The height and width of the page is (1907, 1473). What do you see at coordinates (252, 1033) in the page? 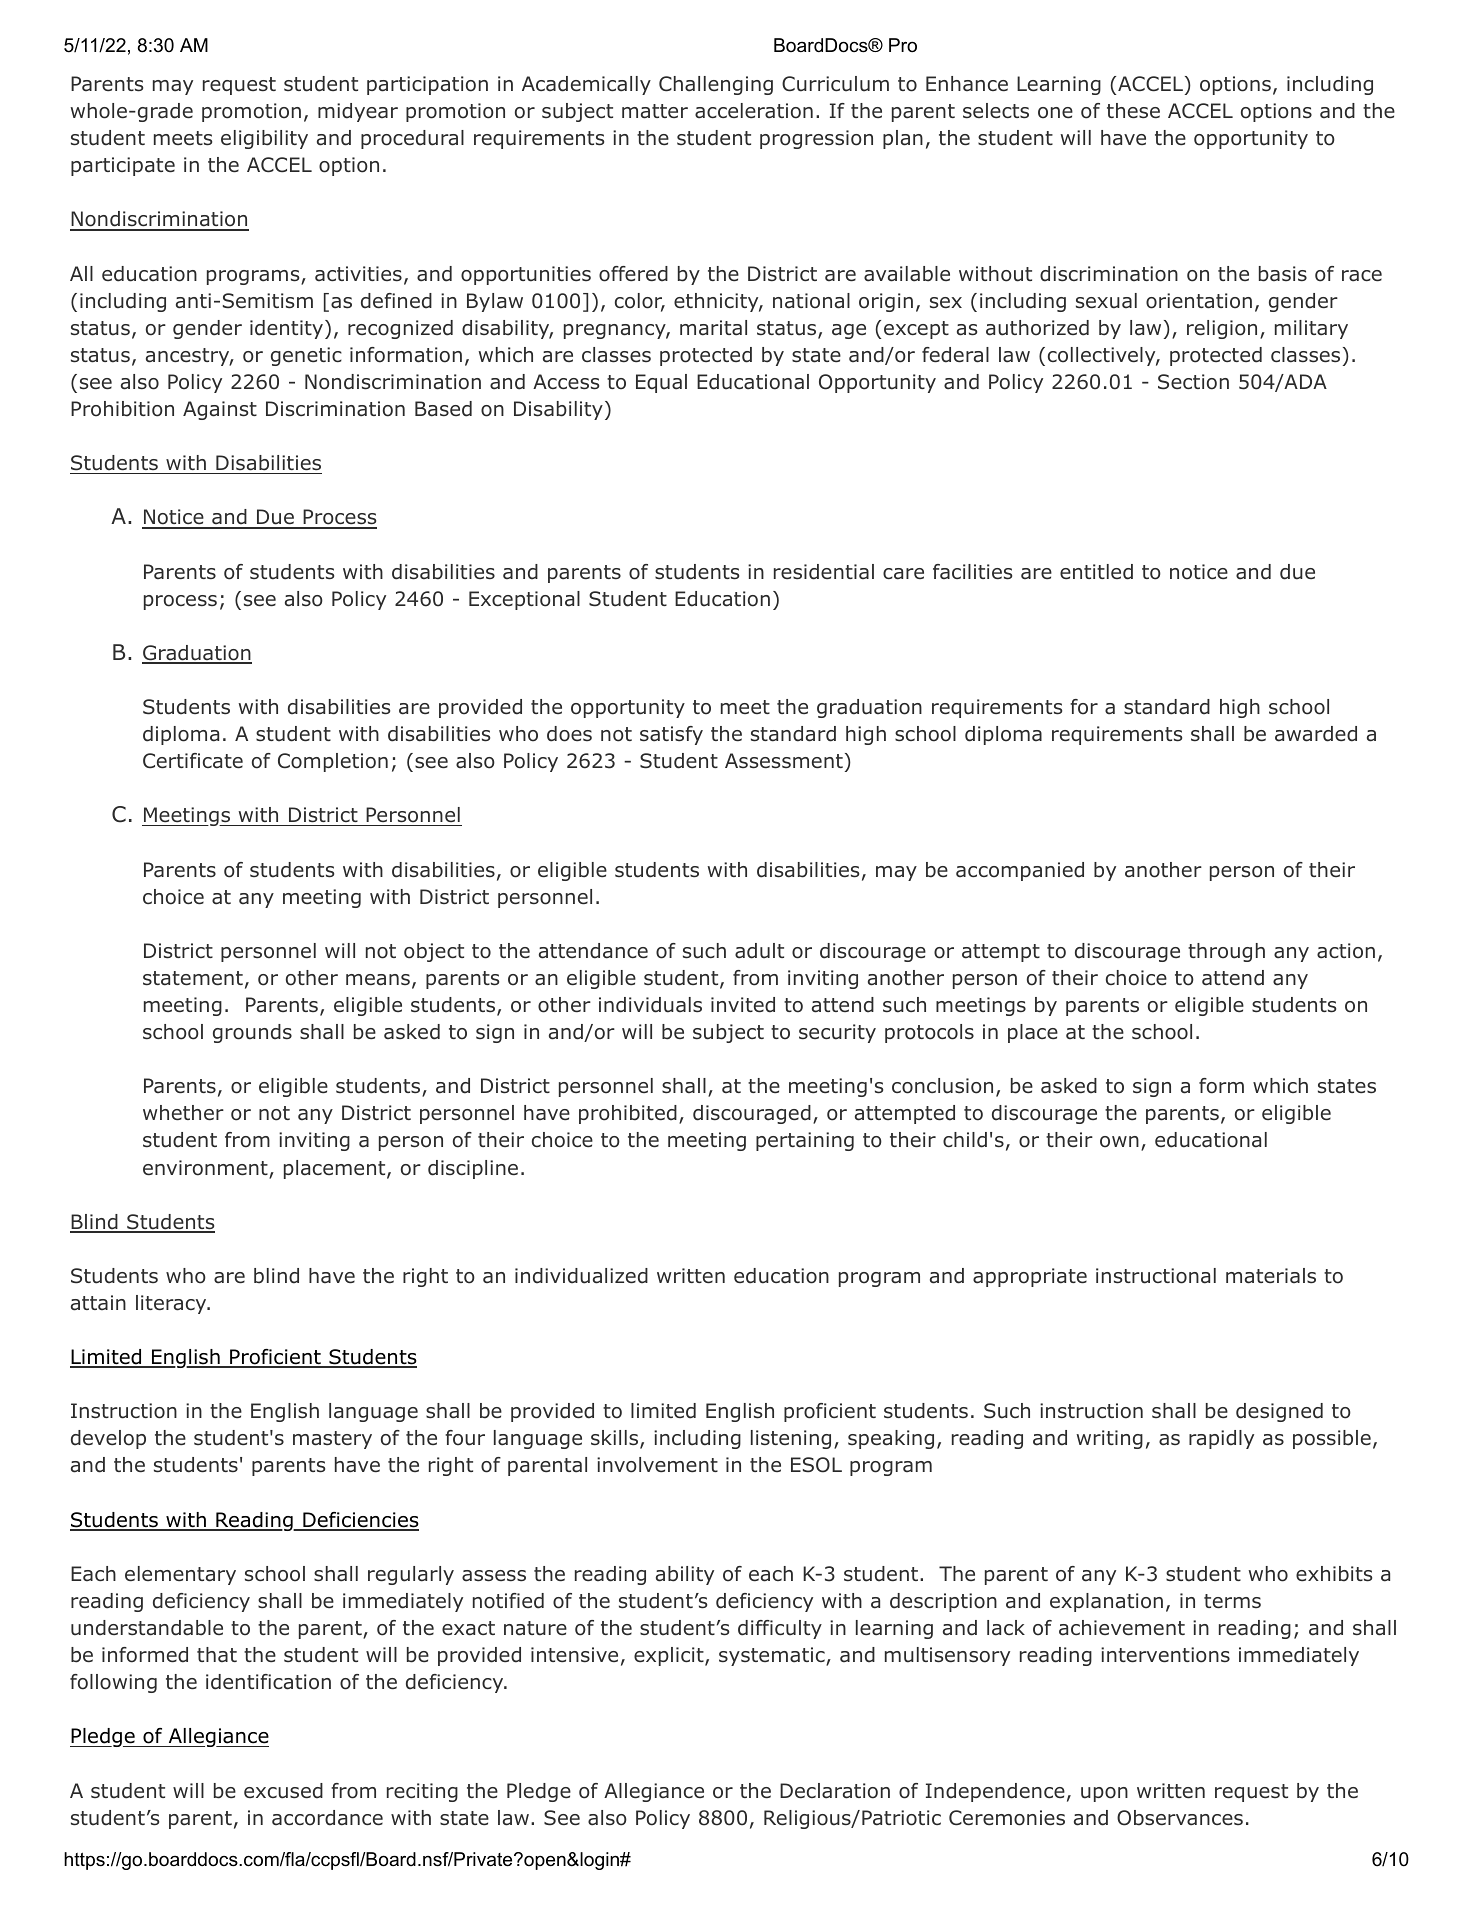
I see `grounds` at bounding box center [252, 1033].
